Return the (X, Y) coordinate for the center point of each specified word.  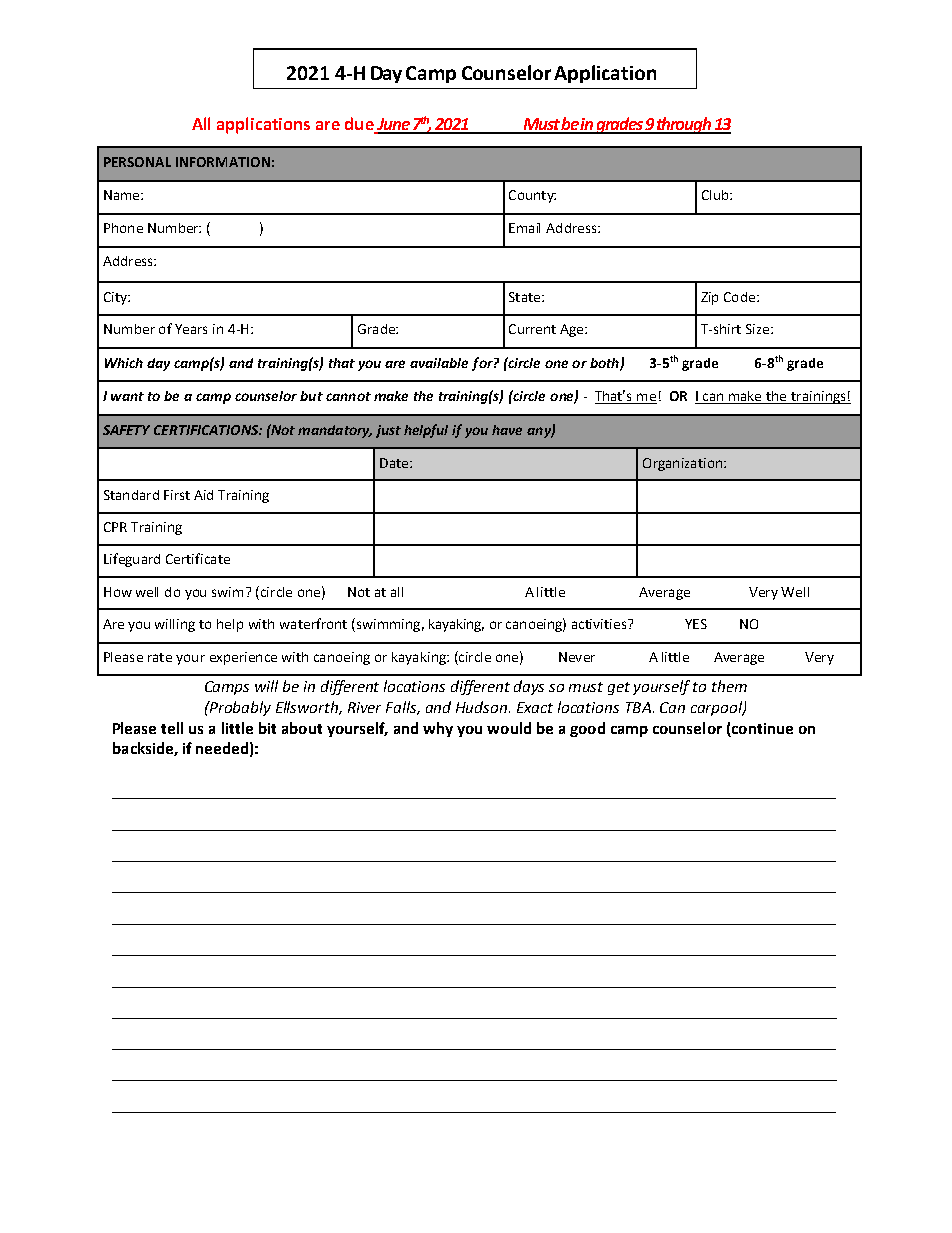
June (393, 125)
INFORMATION (223, 162)
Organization (682, 464)
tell (172, 728)
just (388, 431)
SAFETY (126, 430)
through (684, 125)
